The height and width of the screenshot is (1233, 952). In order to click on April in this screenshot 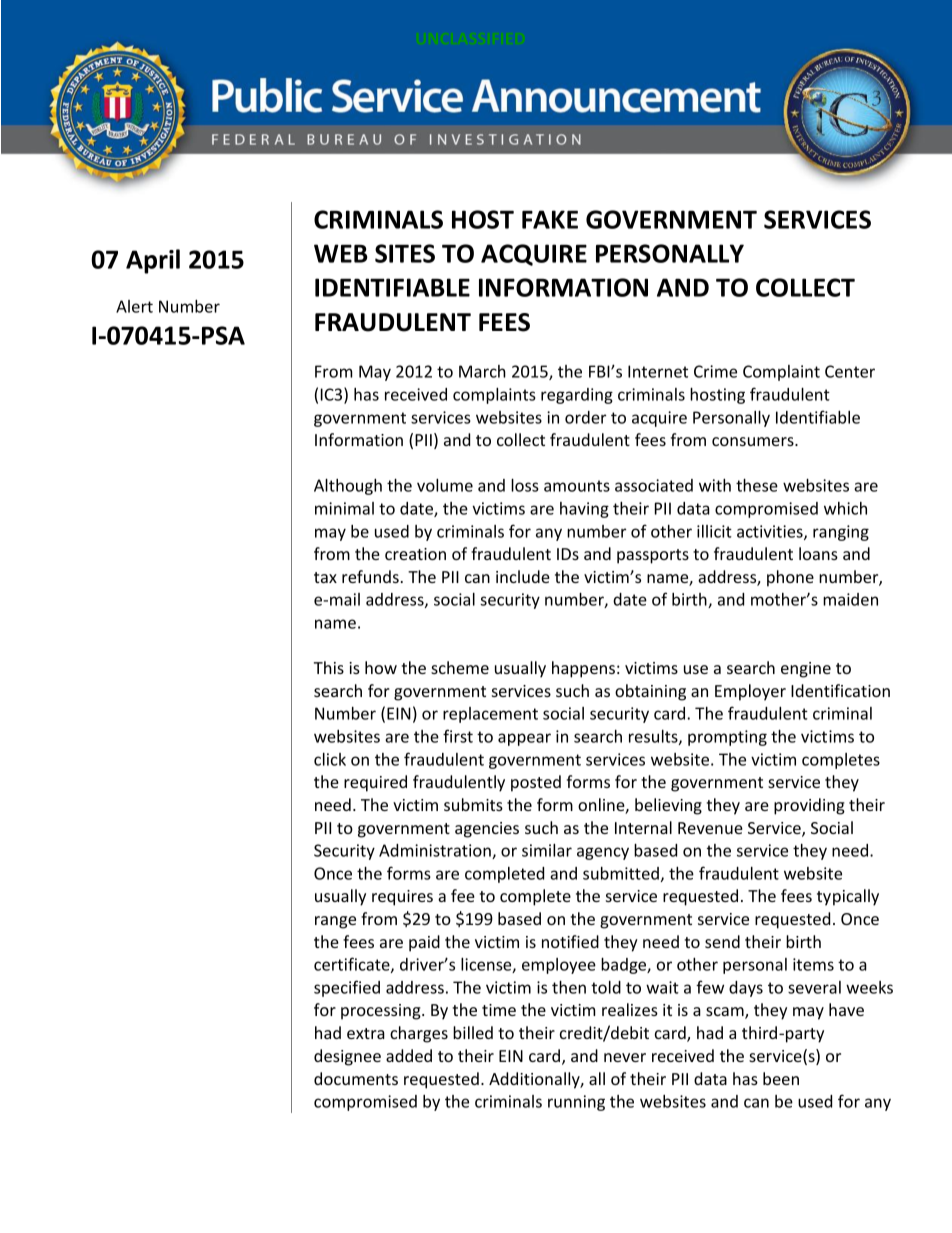, I will do `click(153, 261)`.
